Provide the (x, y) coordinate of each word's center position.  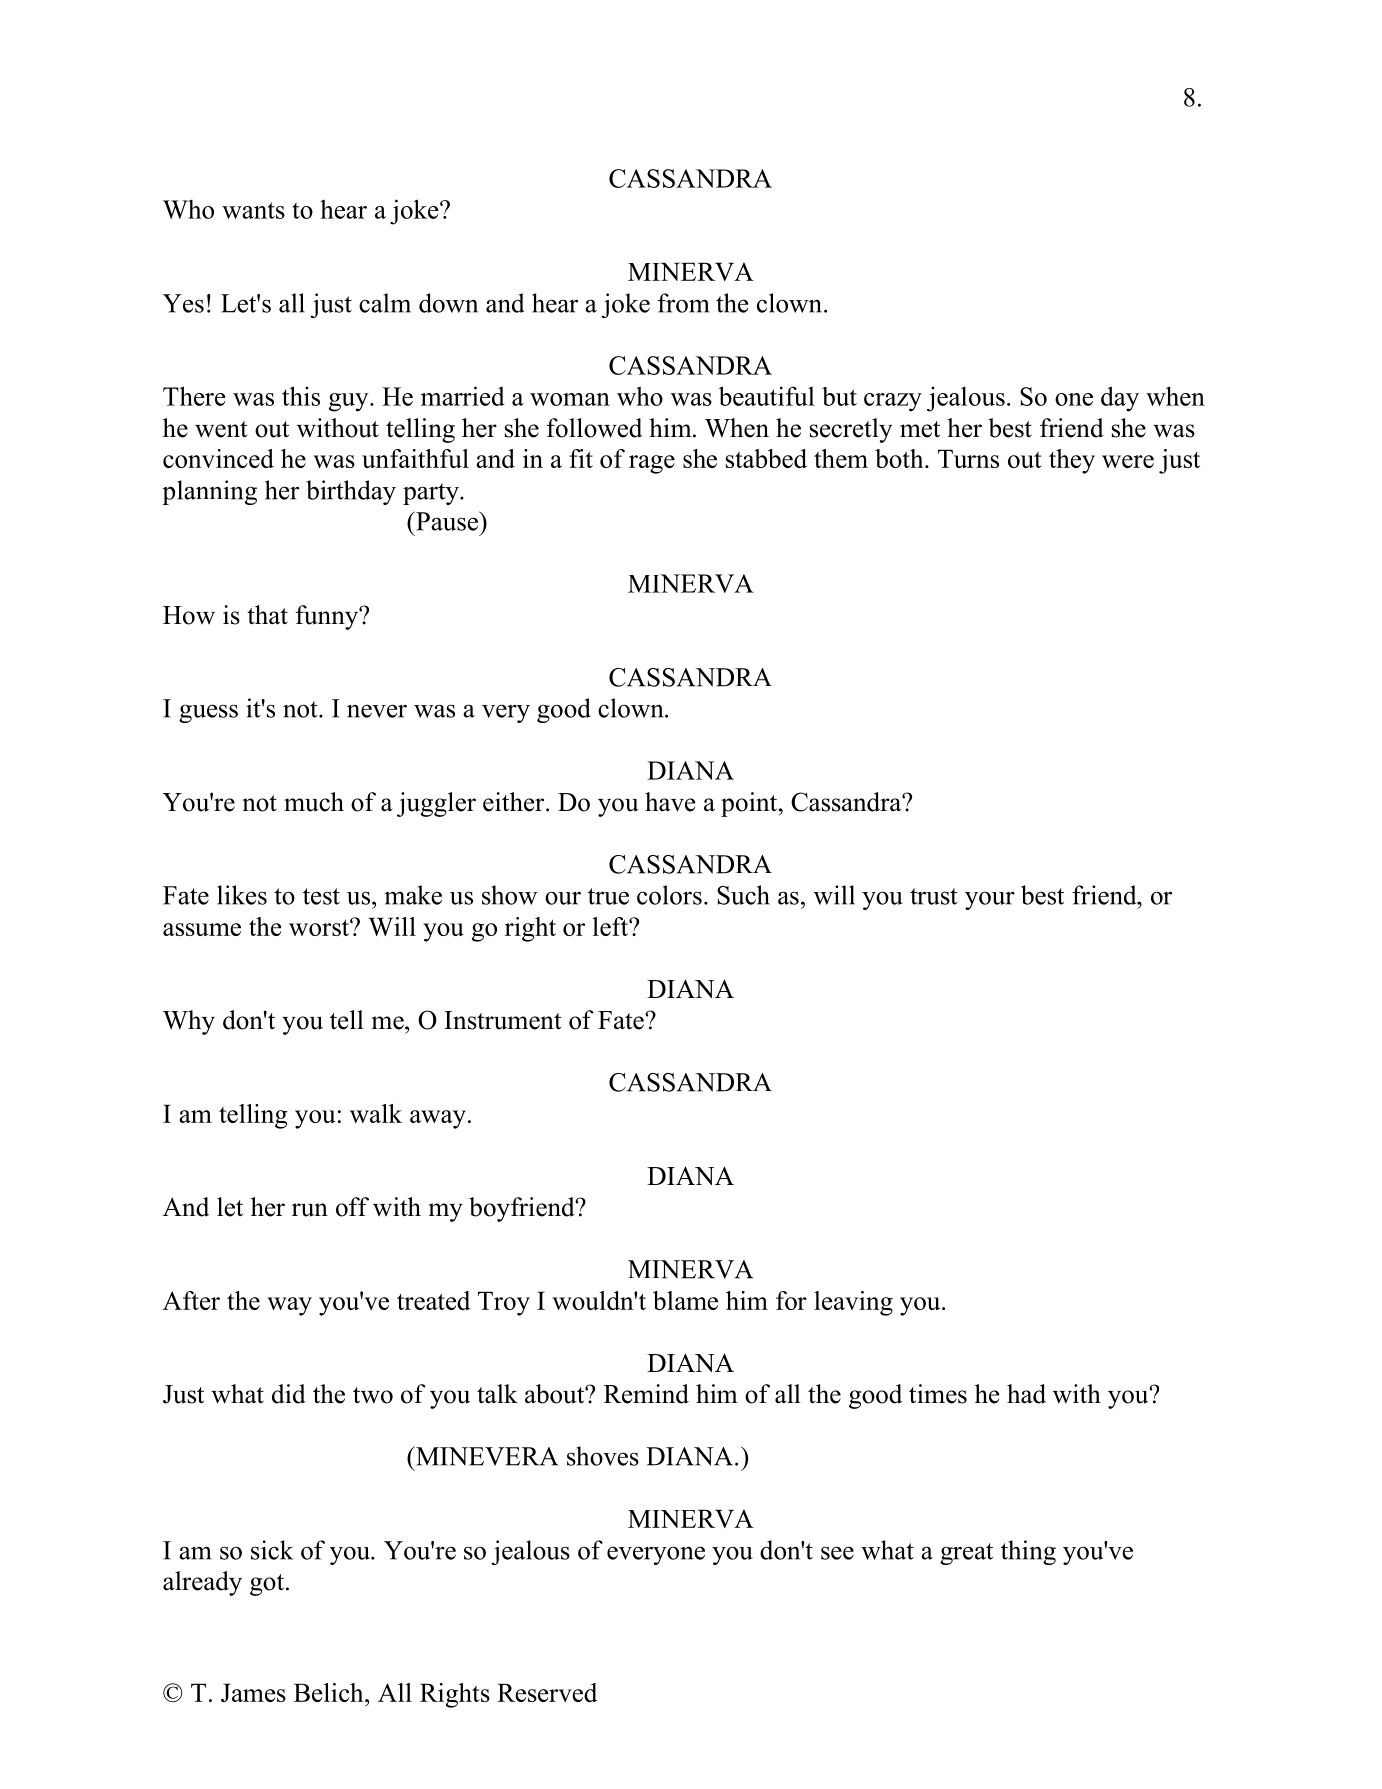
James (253, 1692)
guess (208, 713)
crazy (893, 402)
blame (685, 1300)
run (310, 1210)
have (670, 802)
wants (253, 210)
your (990, 901)
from (683, 303)
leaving (853, 1303)
